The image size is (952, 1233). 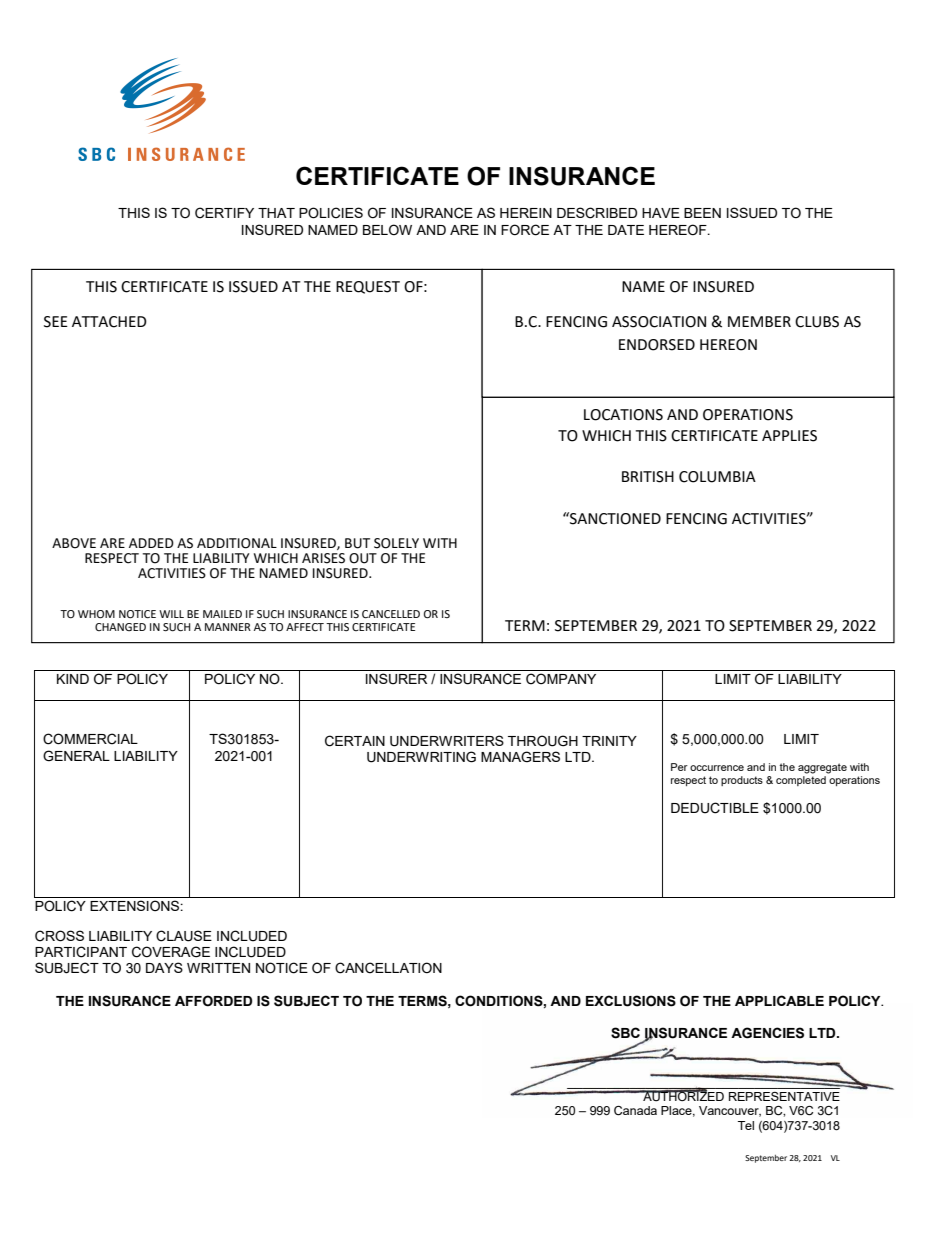 What do you see at coordinates (213, 1001) in the screenshot?
I see `AFFORDED` at bounding box center [213, 1001].
